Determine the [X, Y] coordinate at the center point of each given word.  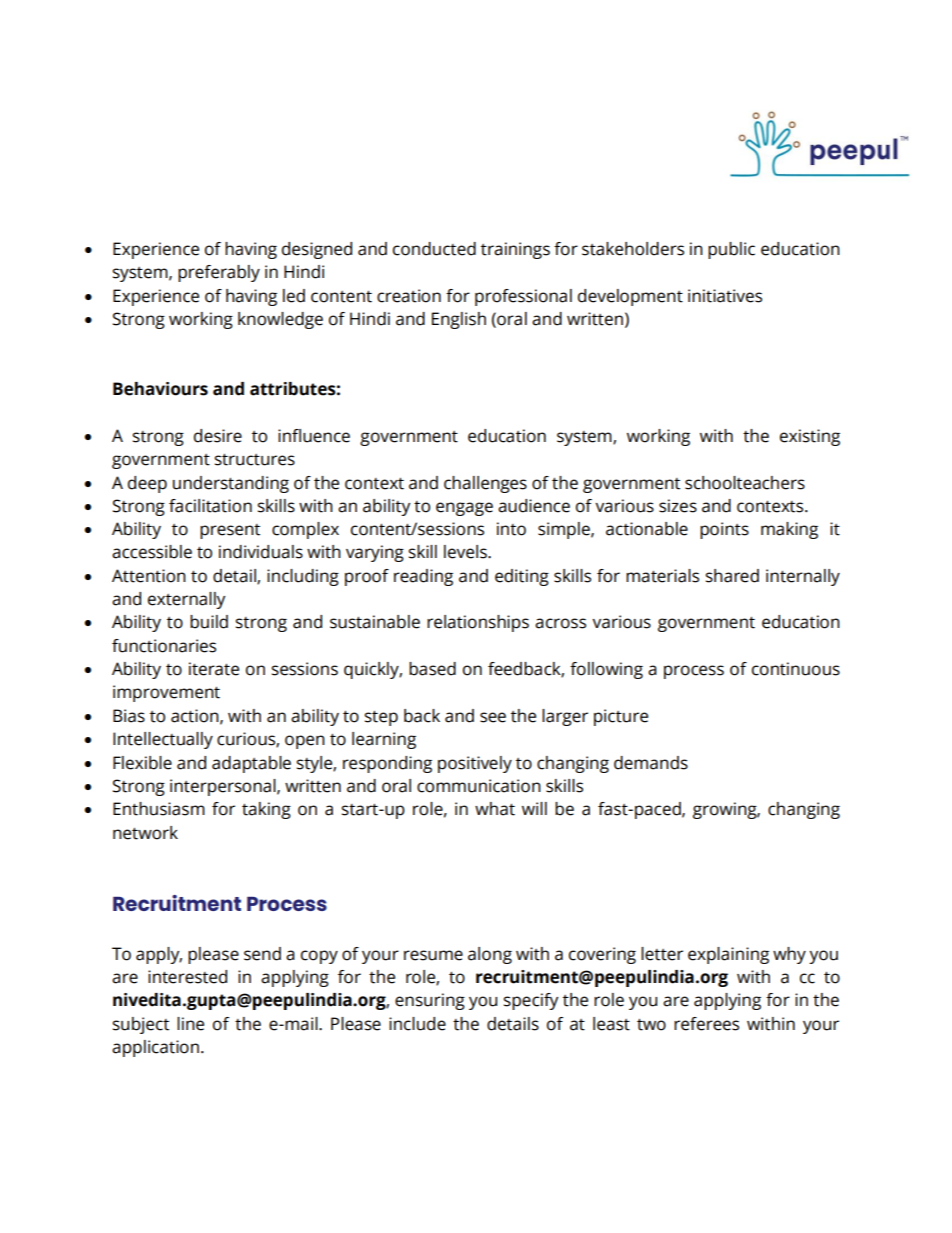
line [190, 1024]
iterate [214, 669]
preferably [219, 273]
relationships [478, 623]
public [731, 250]
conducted [434, 249]
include [417, 1024]
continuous [796, 669]
